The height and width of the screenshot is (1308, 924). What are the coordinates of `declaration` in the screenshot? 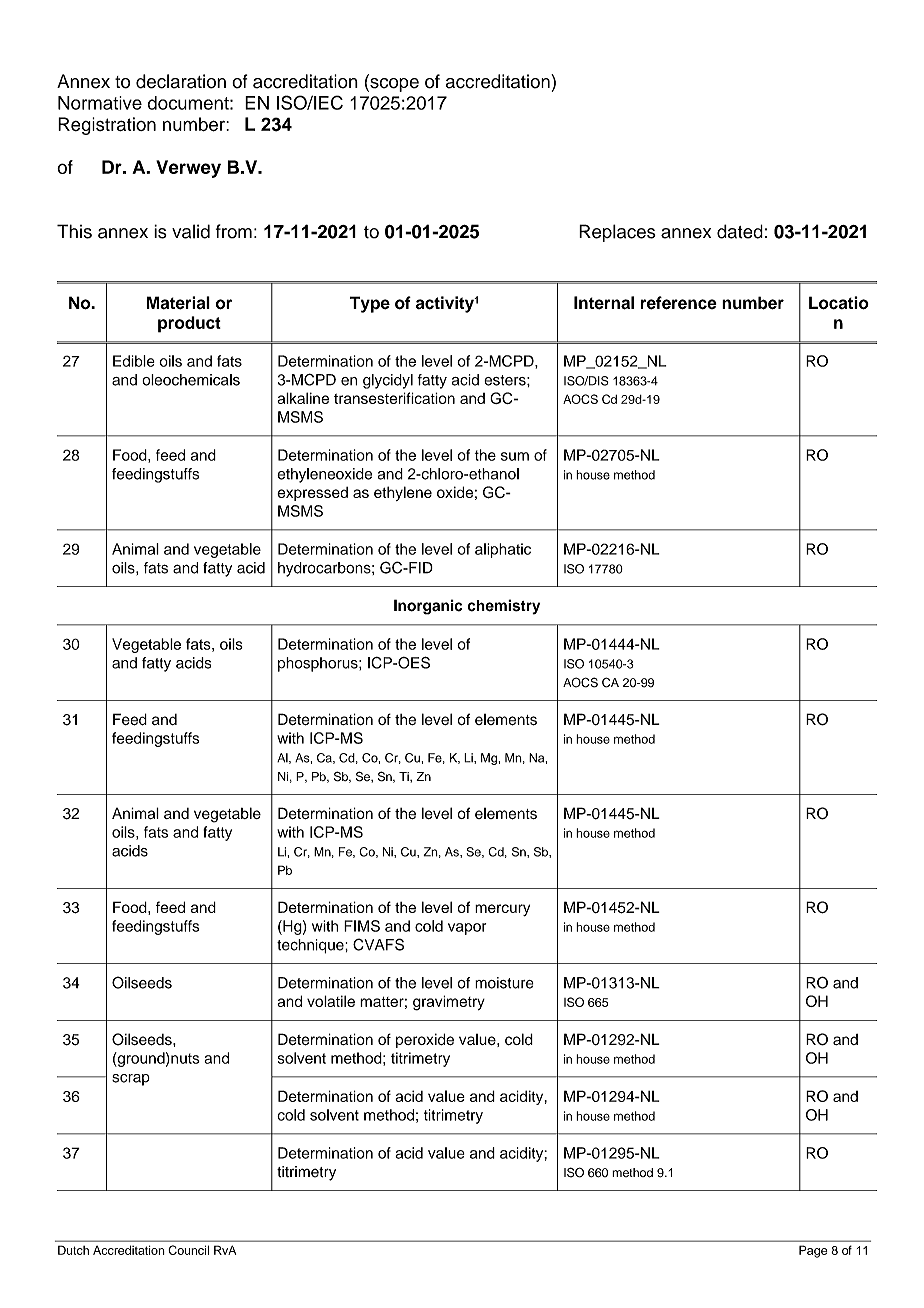 It's located at (181, 81).
